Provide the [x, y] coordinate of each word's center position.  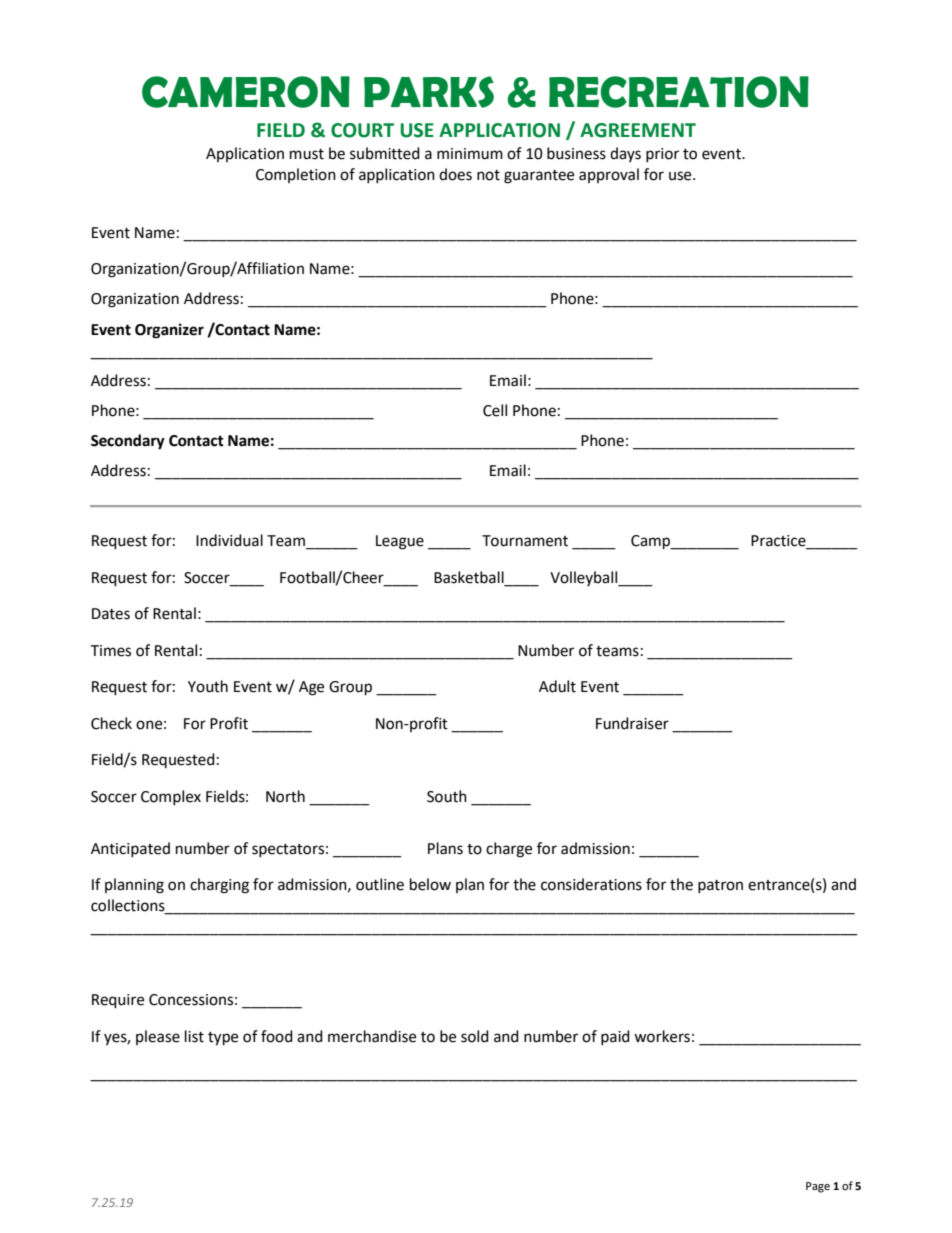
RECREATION [679, 92]
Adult [557, 686]
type [223, 1039]
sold [475, 1036]
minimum [470, 154]
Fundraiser [632, 723]
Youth [208, 686]
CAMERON [246, 92]
